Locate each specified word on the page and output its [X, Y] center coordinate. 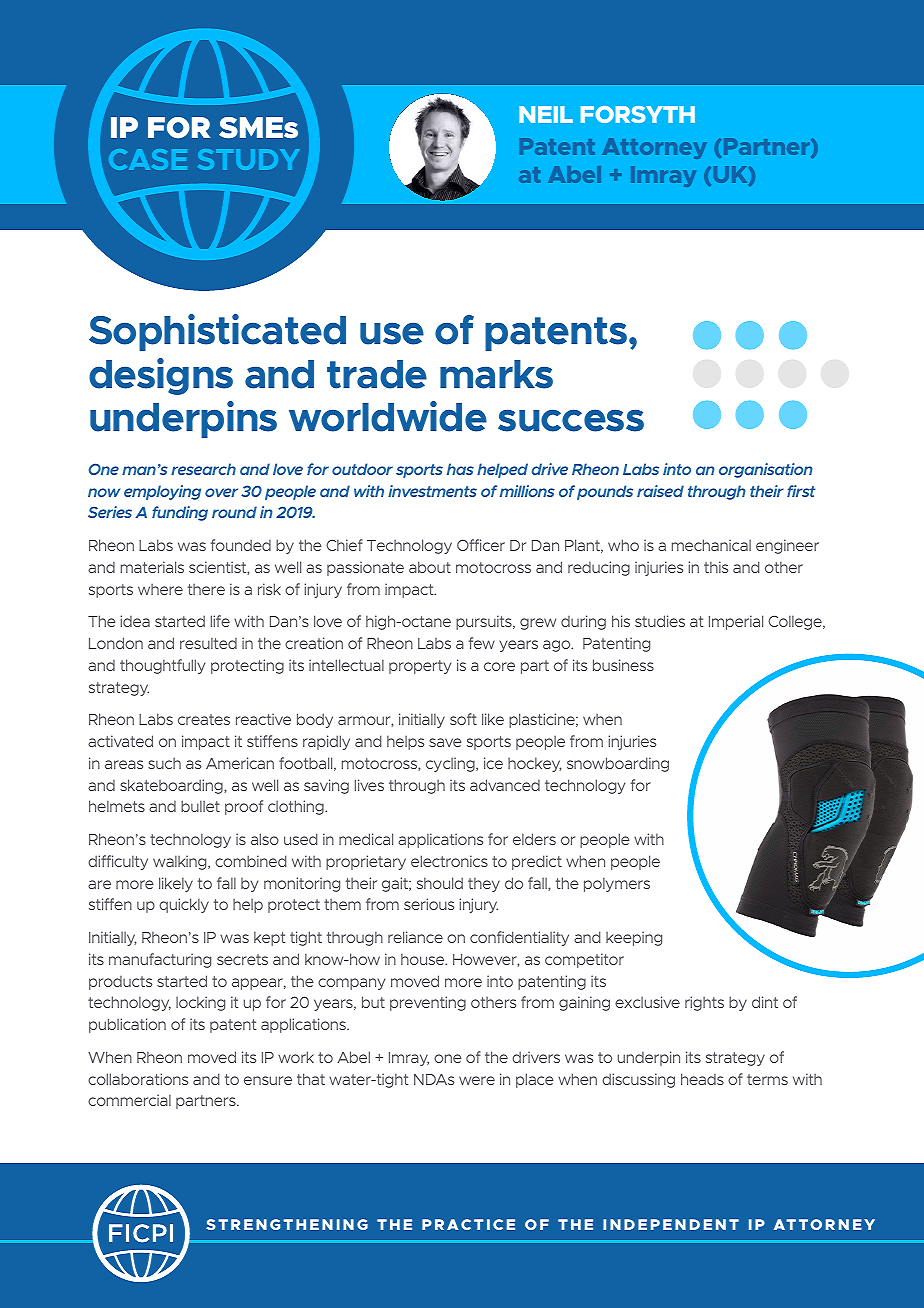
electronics [449, 861]
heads [702, 1079]
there [206, 589]
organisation [766, 470]
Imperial [736, 622]
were [477, 1080]
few [482, 643]
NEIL [546, 114]
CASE [148, 159]
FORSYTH [638, 114]
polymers [617, 884]
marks [496, 374]
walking [181, 862]
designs [161, 376]
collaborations [138, 1079]
